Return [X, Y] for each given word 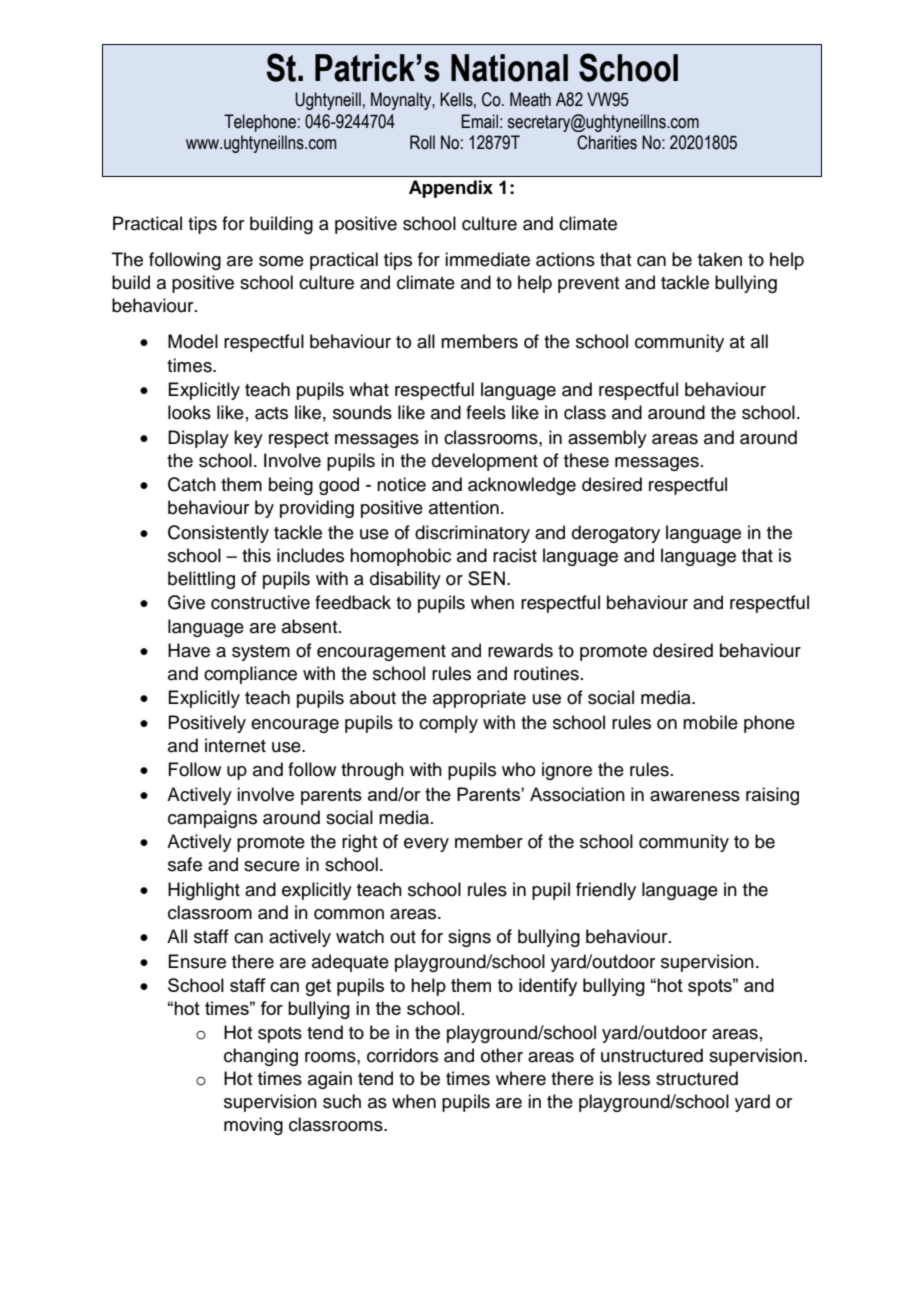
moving [253, 1126]
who [518, 769]
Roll [422, 142]
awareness [695, 796]
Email [479, 121]
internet [235, 745]
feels [486, 412]
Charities [607, 142]
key [248, 439]
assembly [607, 439]
